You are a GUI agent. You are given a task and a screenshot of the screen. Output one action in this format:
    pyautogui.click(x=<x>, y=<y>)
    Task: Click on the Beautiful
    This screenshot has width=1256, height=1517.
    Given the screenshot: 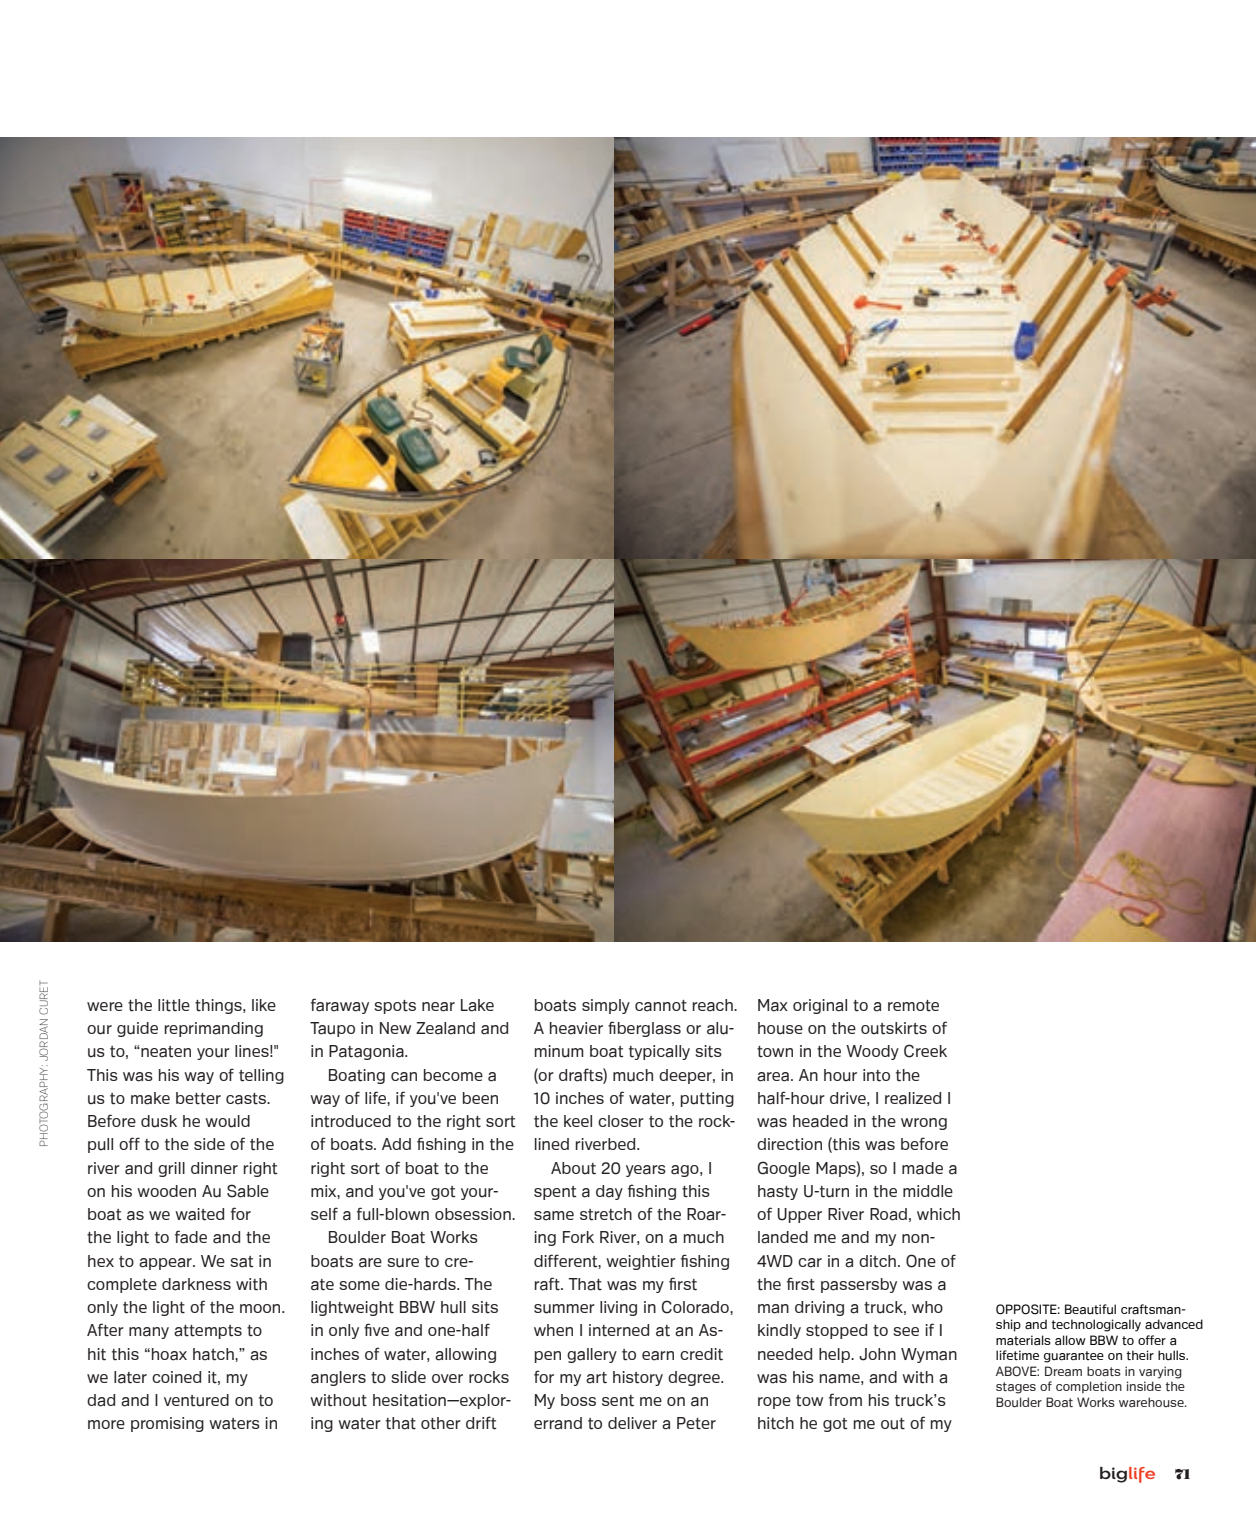 What is the action you would take?
    pyautogui.click(x=1090, y=1309)
